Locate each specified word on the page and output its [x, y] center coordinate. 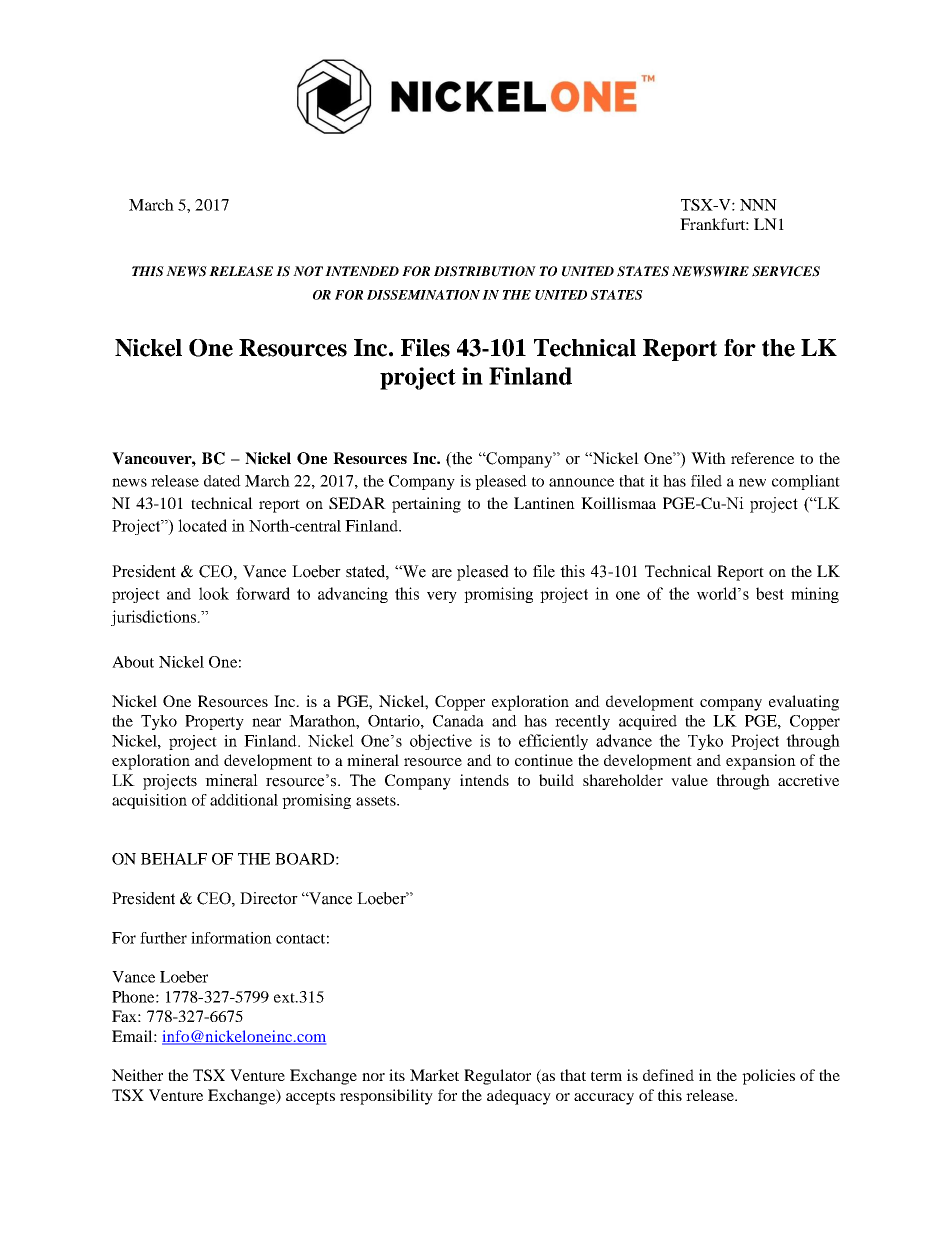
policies [768, 1077]
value [689, 780]
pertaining [426, 505]
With [708, 458]
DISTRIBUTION [485, 271]
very [442, 597]
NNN [758, 205]
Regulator [497, 1077]
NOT [308, 271]
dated [222, 481]
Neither [137, 1075]
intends [484, 780]
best [770, 593]
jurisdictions [154, 618]
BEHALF [174, 859]
